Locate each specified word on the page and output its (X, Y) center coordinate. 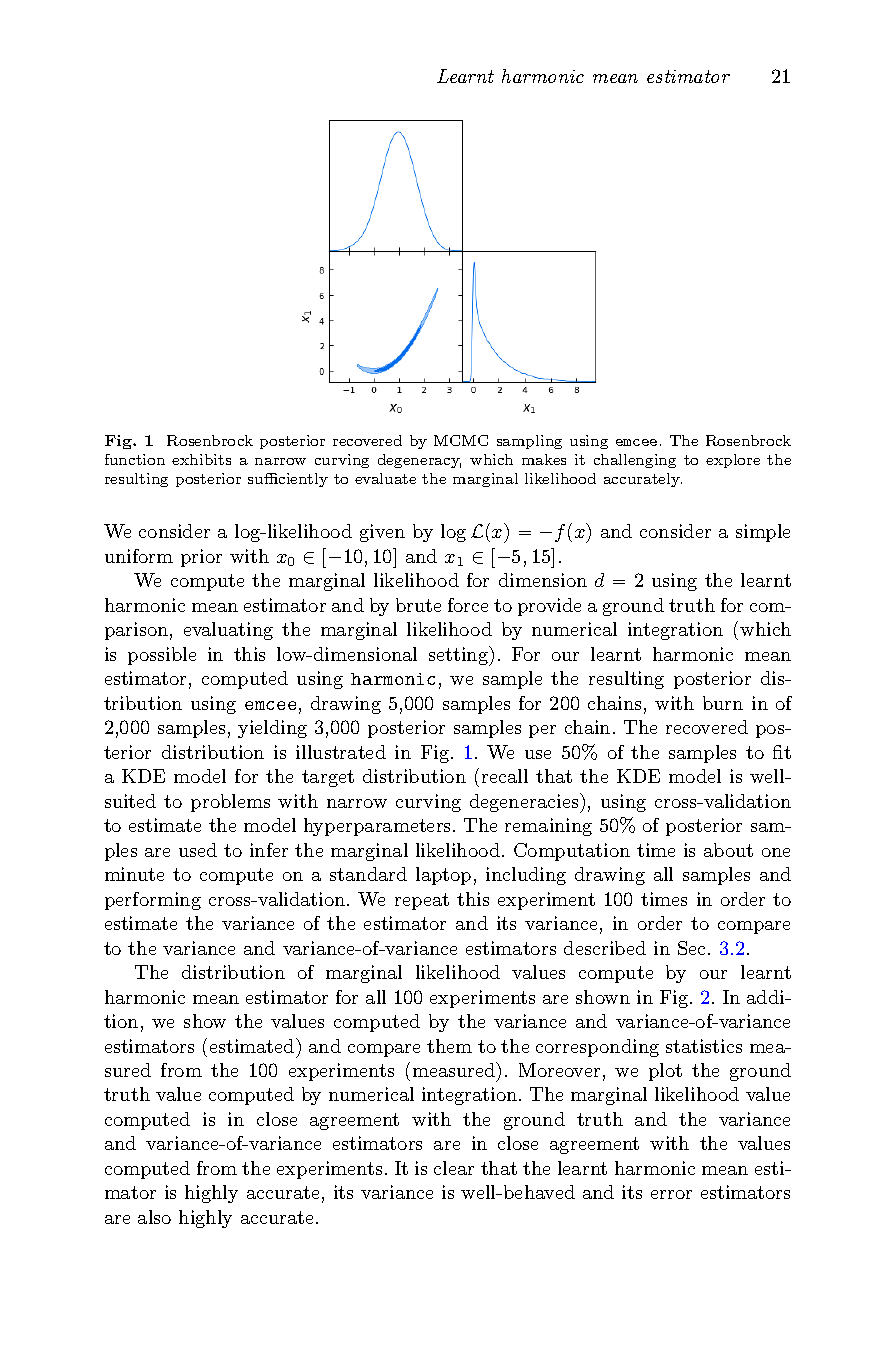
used (198, 850)
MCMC (461, 440)
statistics (704, 1046)
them (449, 1046)
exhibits (201, 459)
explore (733, 461)
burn (723, 703)
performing (153, 901)
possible (162, 656)
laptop (443, 876)
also (154, 1217)
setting (459, 656)
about (728, 850)
